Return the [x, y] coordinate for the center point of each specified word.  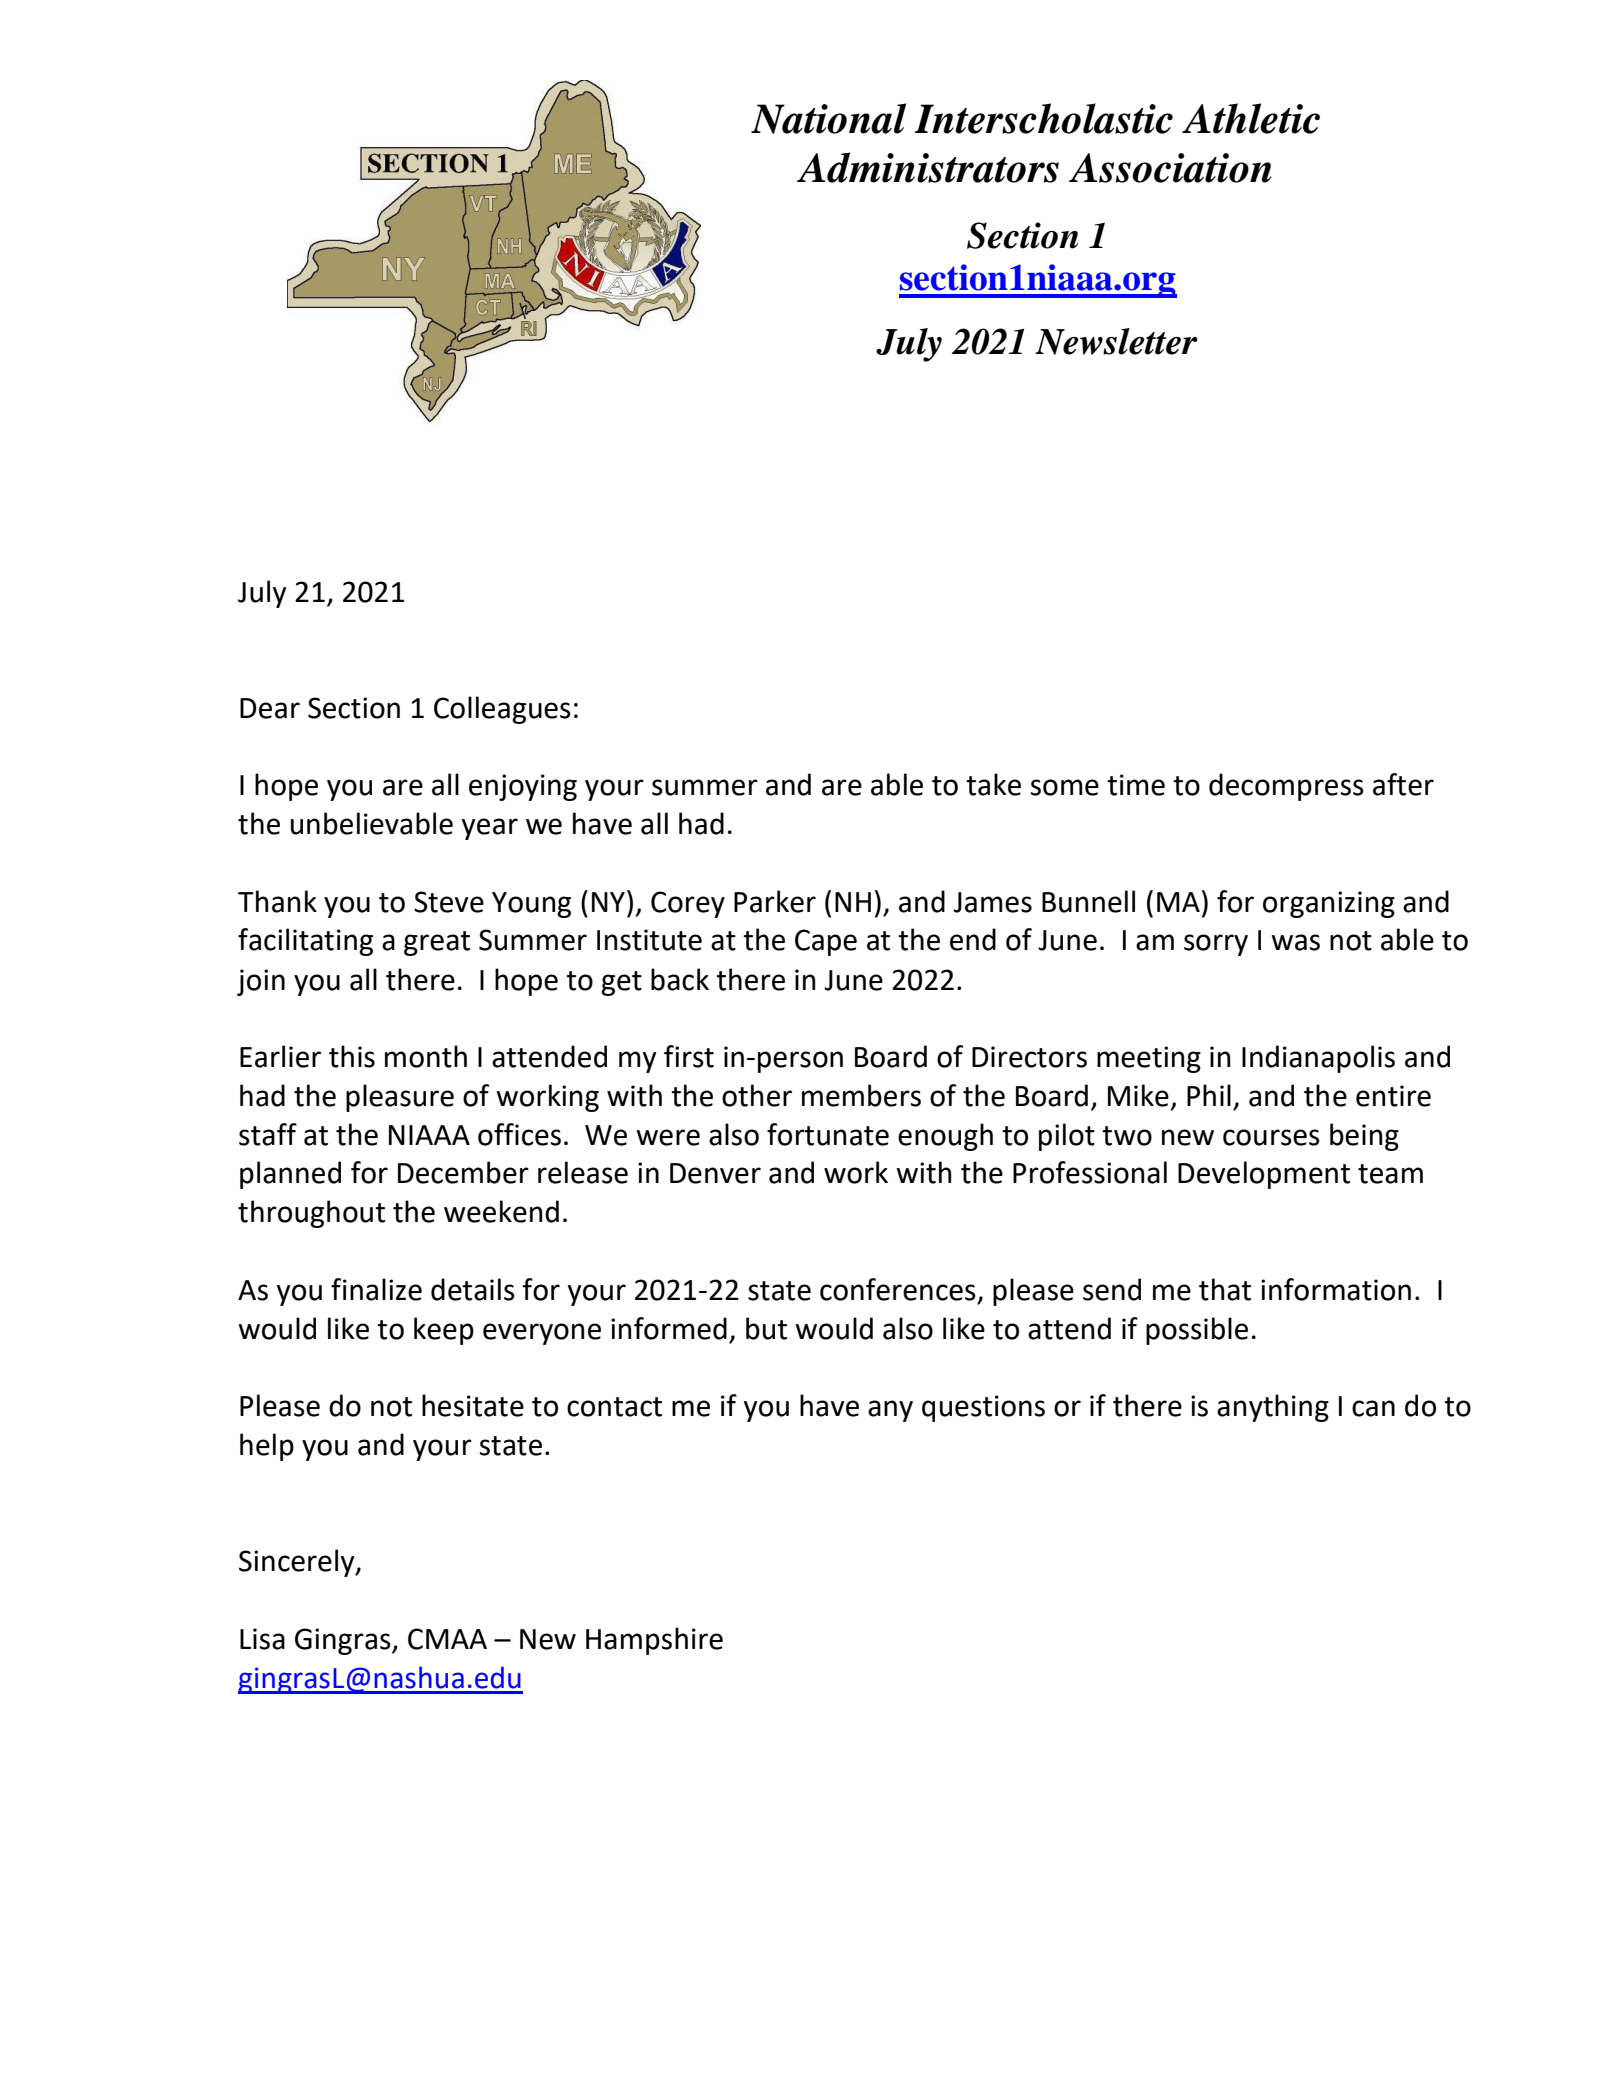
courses [1271, 1137]
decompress [1286, 787]
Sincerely [298, 1563]
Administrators [928, 167]
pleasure [400, 1098]
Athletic [1251, 118]
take [993, 784]
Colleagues [502, 710]
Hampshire [654, 1641]
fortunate [828, 1134]
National [828, 118]
